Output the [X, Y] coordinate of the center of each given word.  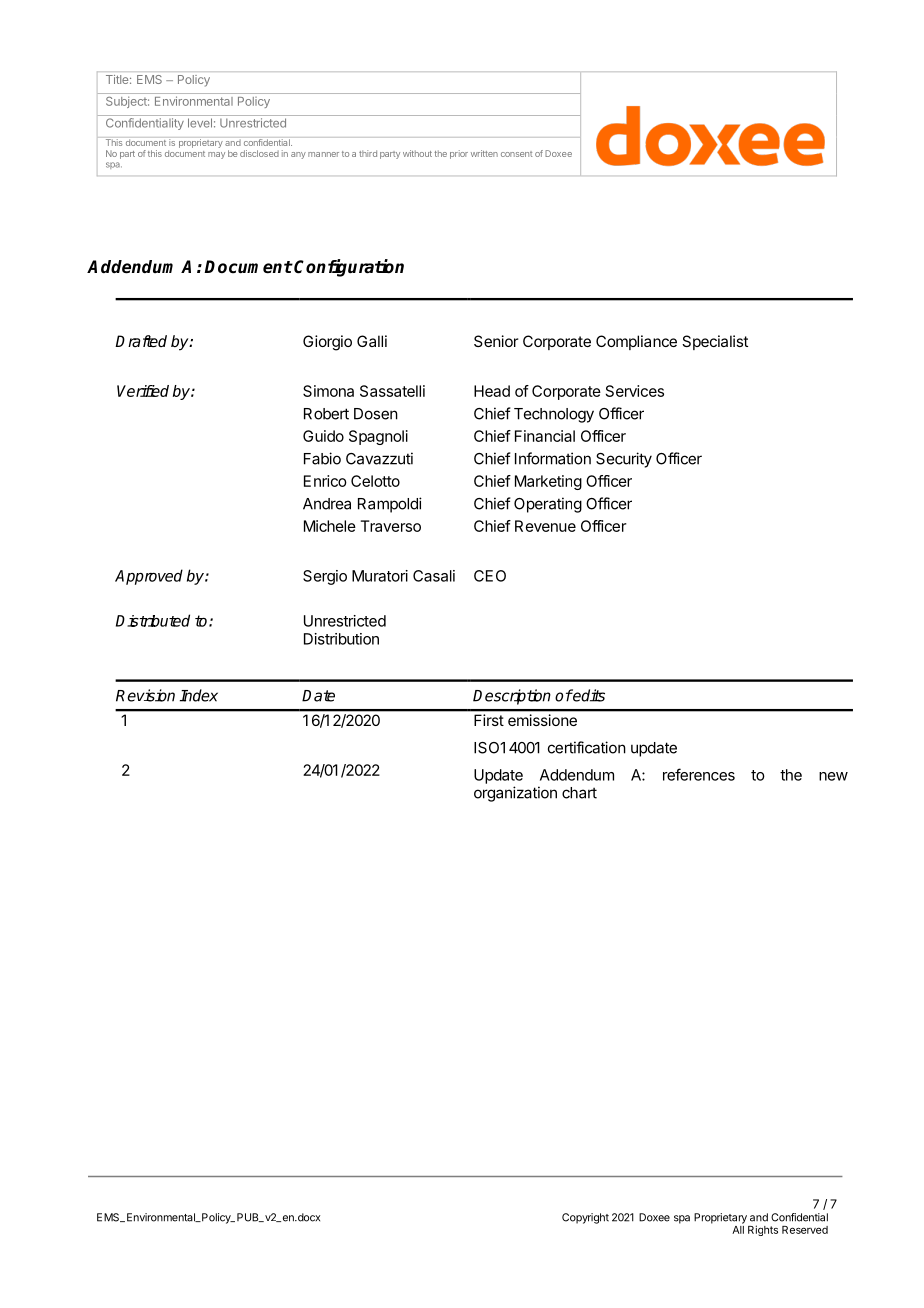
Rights [763, 1230]
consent [516, 154]
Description [512, 697]
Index [199, 695]
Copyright [585, 1218]
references [699, 774]
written [484, 153]
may [216, 155]
